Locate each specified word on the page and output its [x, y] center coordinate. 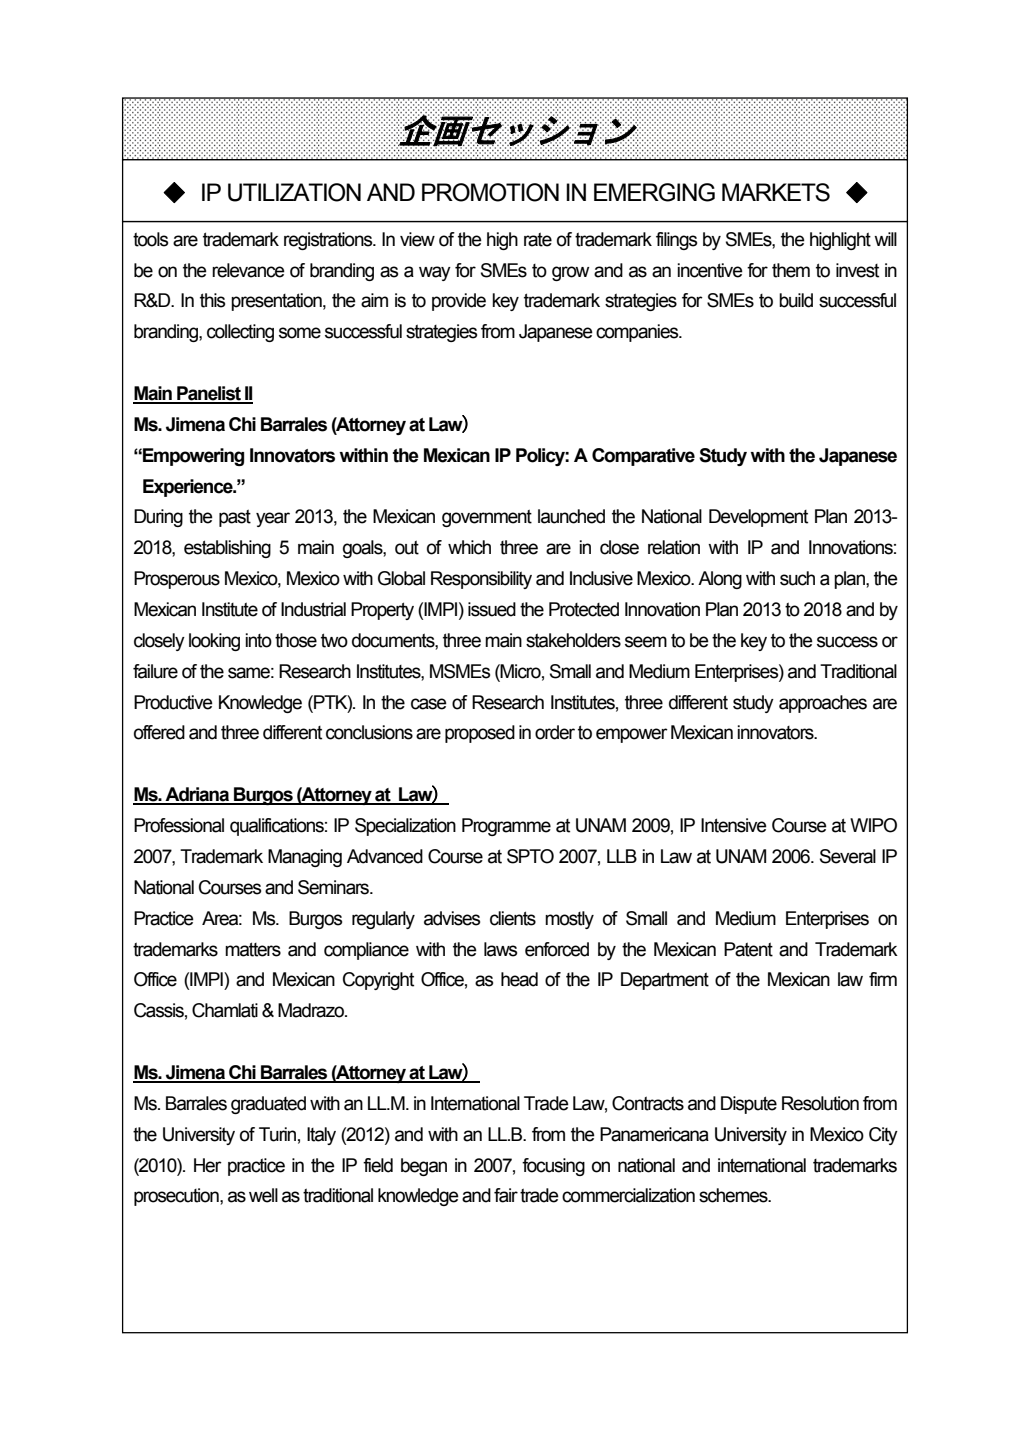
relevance [248, 270]
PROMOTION [490, 192]
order [555, 732]
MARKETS [776, 192]
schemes [734, 1195]
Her [208, 1165]
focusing [553, 1167]
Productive [173, 702]
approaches [823, 704]
